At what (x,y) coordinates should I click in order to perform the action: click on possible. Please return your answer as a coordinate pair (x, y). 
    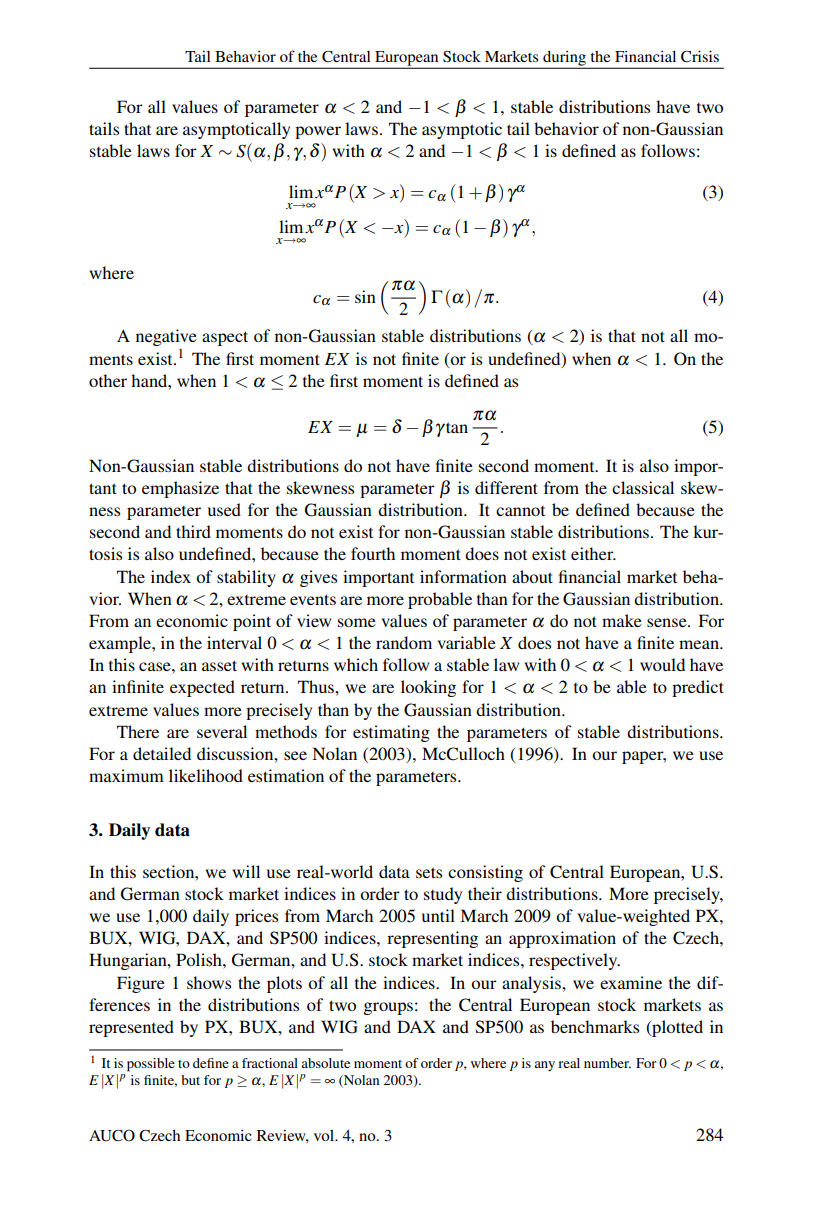
    Looking at the image, I should click on (151, 1065).
